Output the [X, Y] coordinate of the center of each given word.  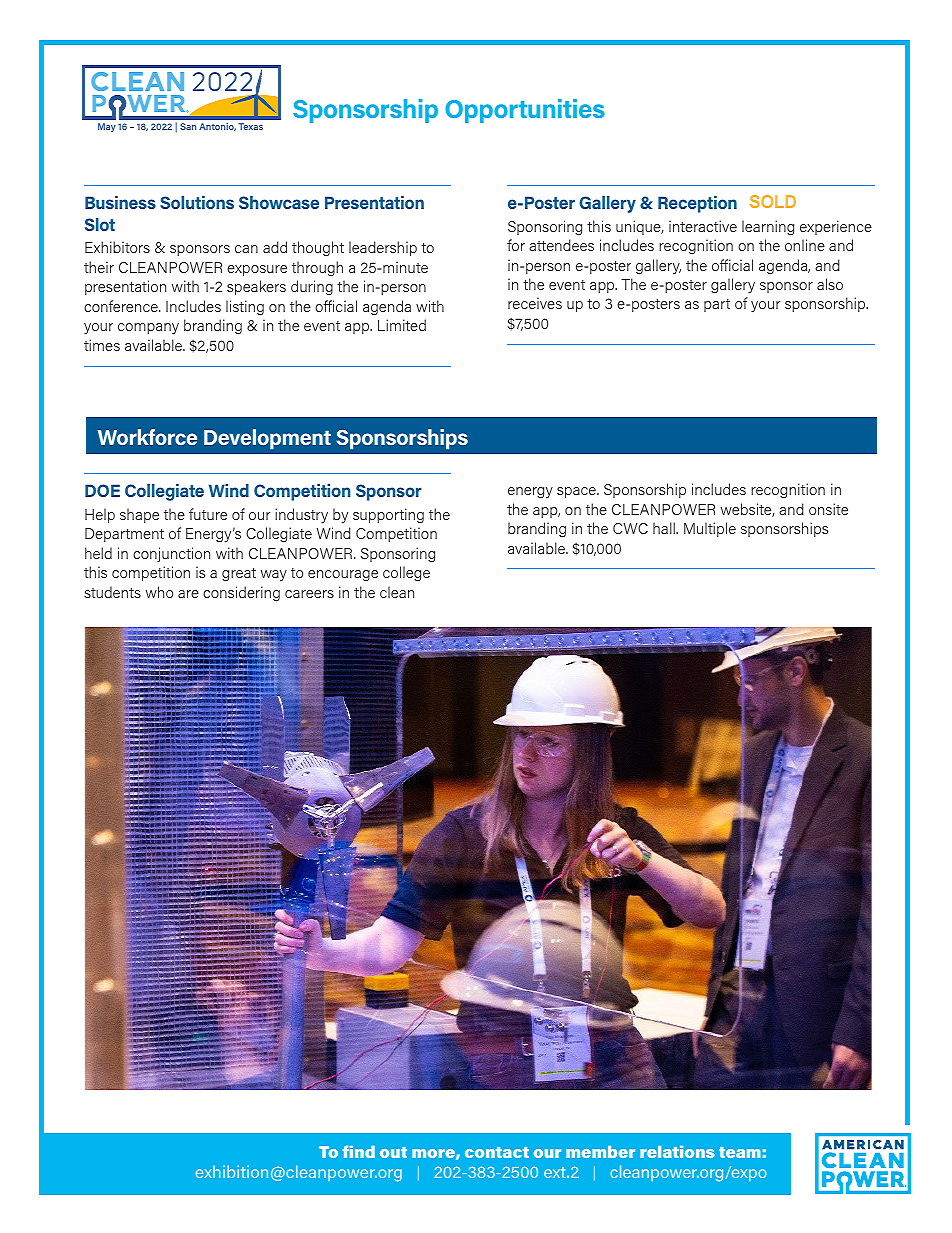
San [188, 126]
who [159, 592]
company [148, 328]
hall [665, 528]
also [830, 284]
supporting [388, 515]
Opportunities [525, 111]
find [359, 1151]
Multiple [710, 529]
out [393, 1152]
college [406, 574]
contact [497, 1152]
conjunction [171, 554]
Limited [402, 325]
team [740, 1152]
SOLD [773, 201]
